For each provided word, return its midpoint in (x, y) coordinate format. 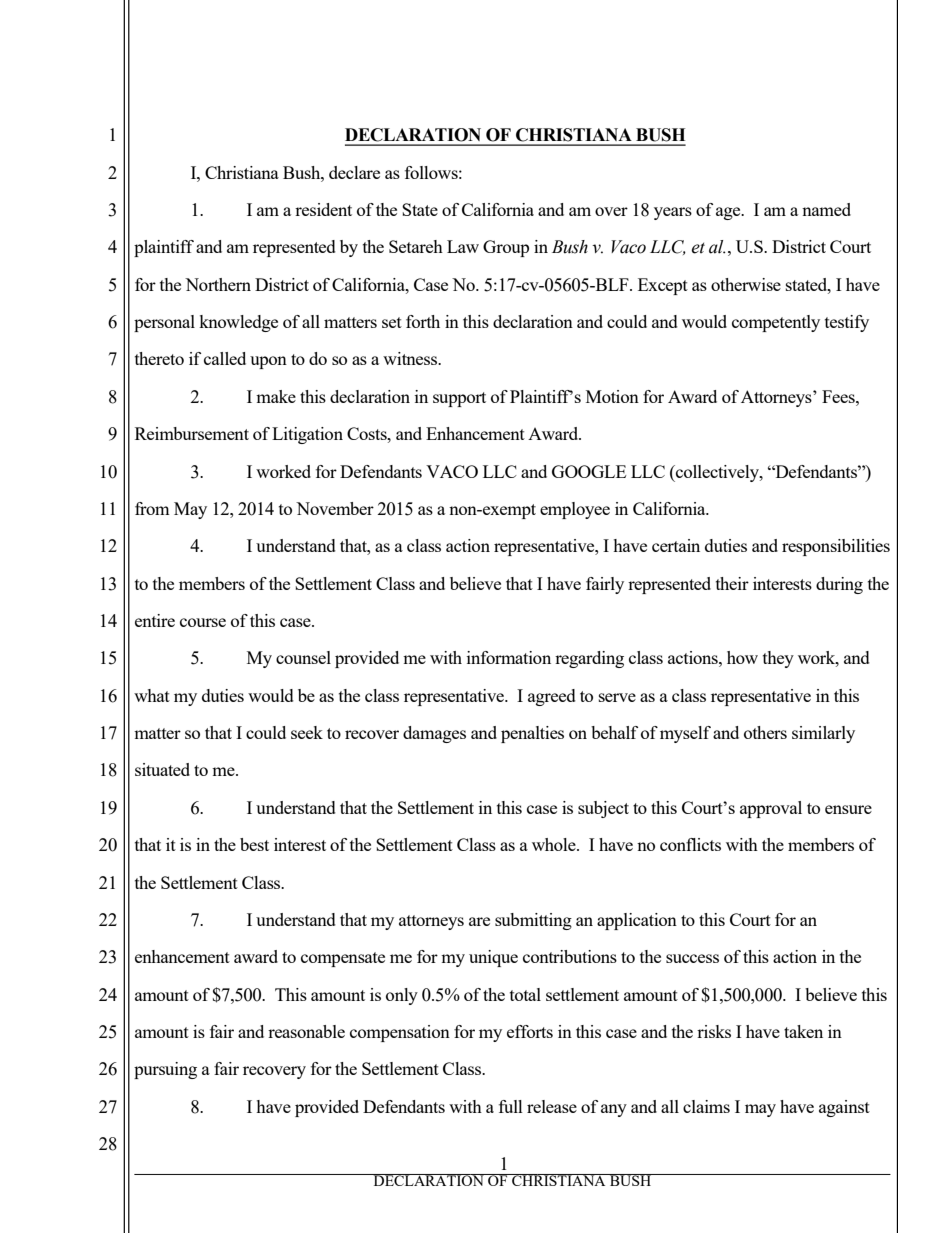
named (826, 209)
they (778, 659)
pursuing (165, 1070)
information (509, 657)
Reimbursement (192, 433)
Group (506, 248)
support (459, 399)
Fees (839, 396)
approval (771, 809)
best (254, 844)
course (203, 622)
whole (555, 844)
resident (323, 209)
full (511, 1106)
